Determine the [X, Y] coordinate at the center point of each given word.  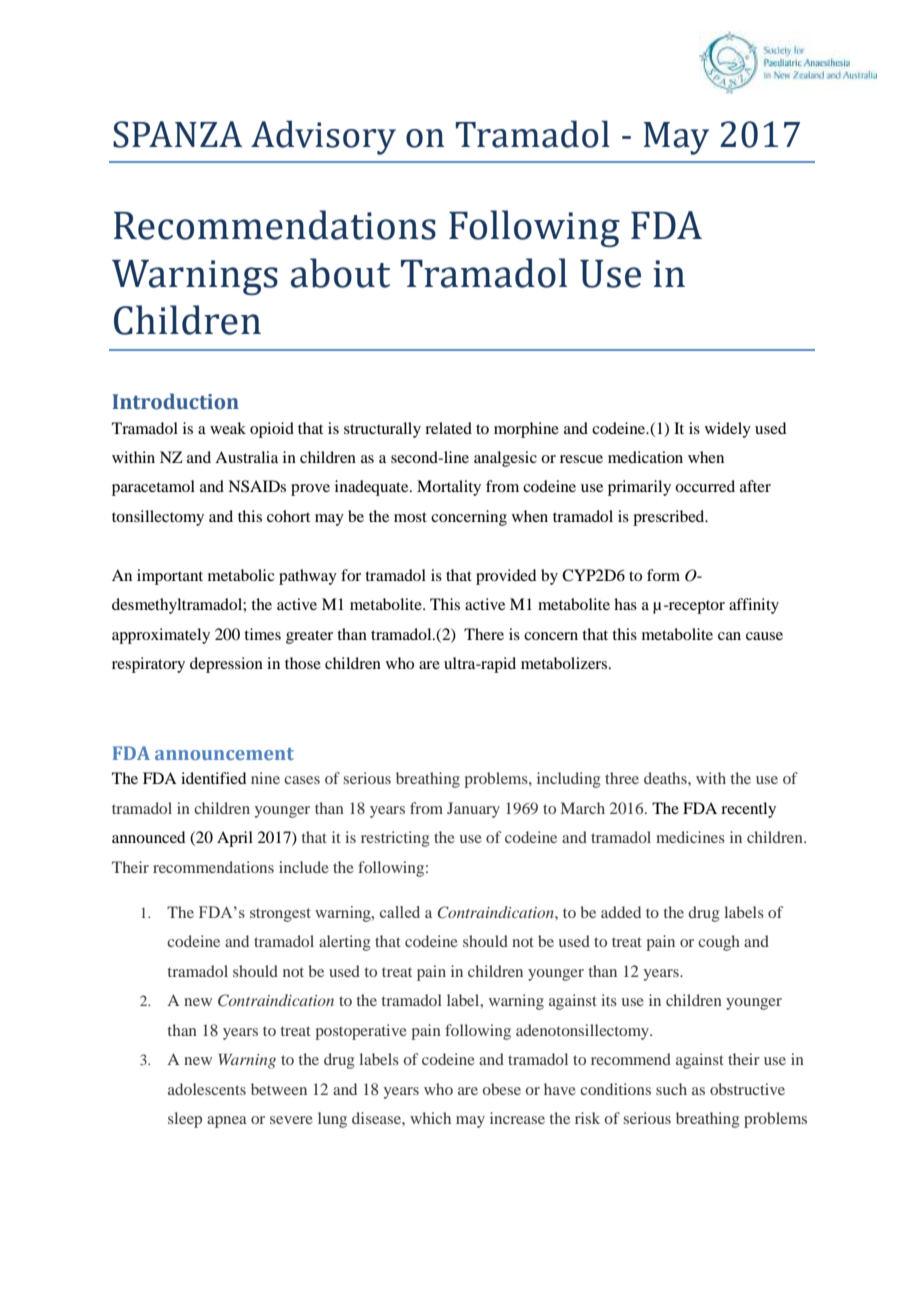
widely [728, 430]
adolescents [207, 1089]
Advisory [323, 137]
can [729, 636]
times [262, 634]
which [430, 1118]
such [671, 1089]
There [484, 634]
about [340, 273]
